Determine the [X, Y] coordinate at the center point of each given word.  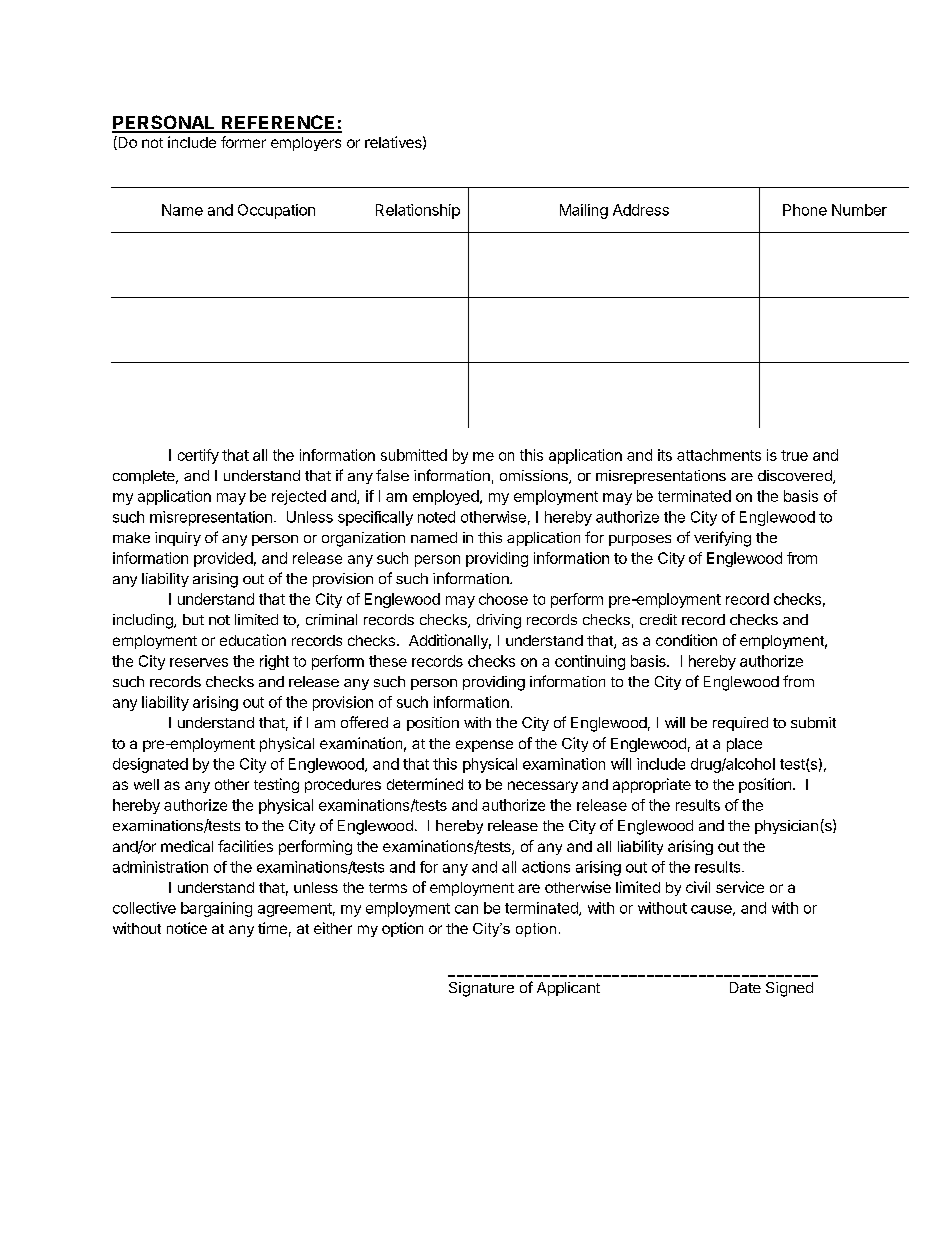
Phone [805, 210]
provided [223, 559]
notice [187, 928]
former [243, 142]
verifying [722, 539]
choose [503, 599]
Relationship [418, 211]
